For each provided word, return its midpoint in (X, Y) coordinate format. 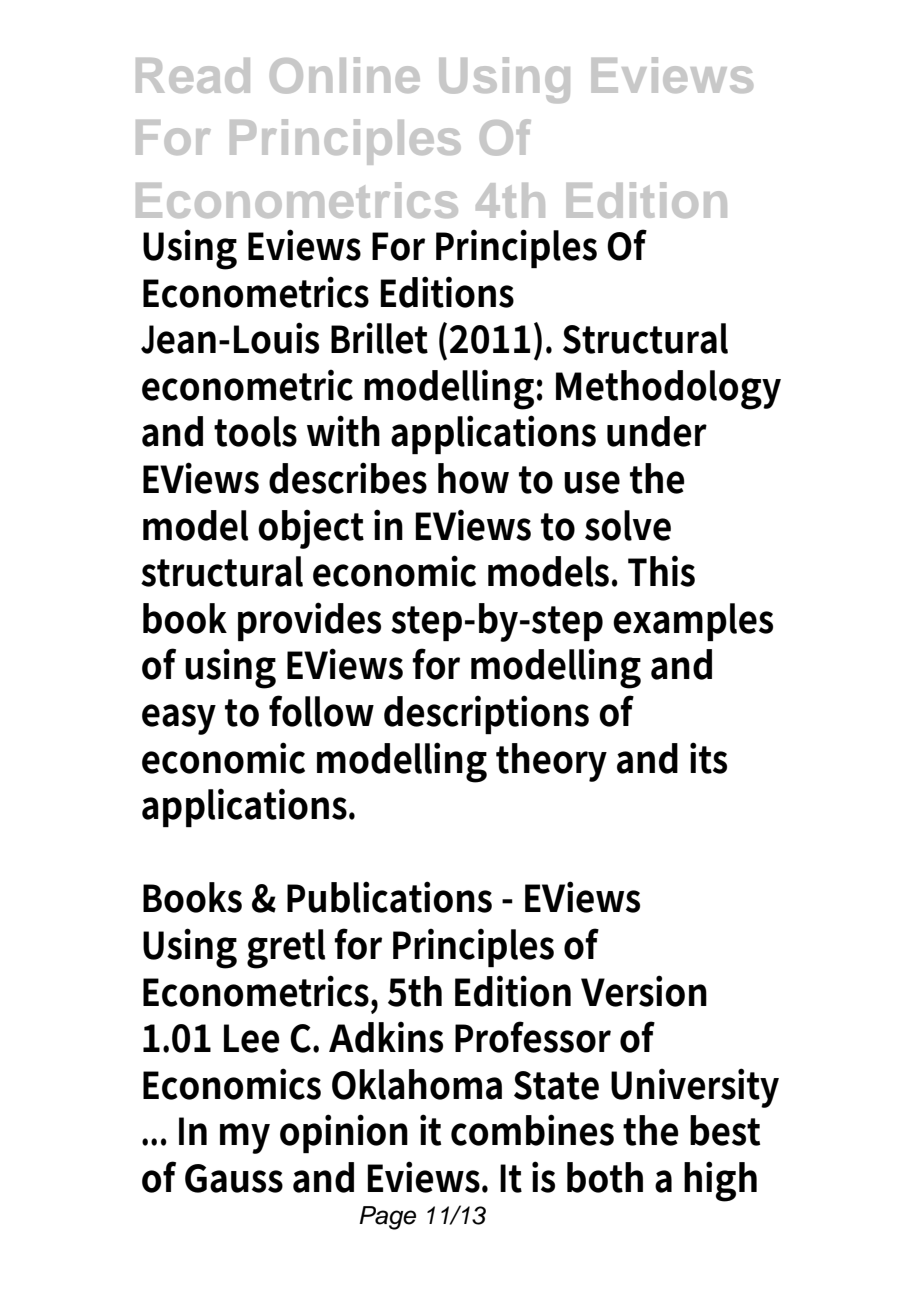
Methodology (668, 390)
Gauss (234, 1178)
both (605, 1177)
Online (345, 75)
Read (193, 75)
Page (387, 1218)
